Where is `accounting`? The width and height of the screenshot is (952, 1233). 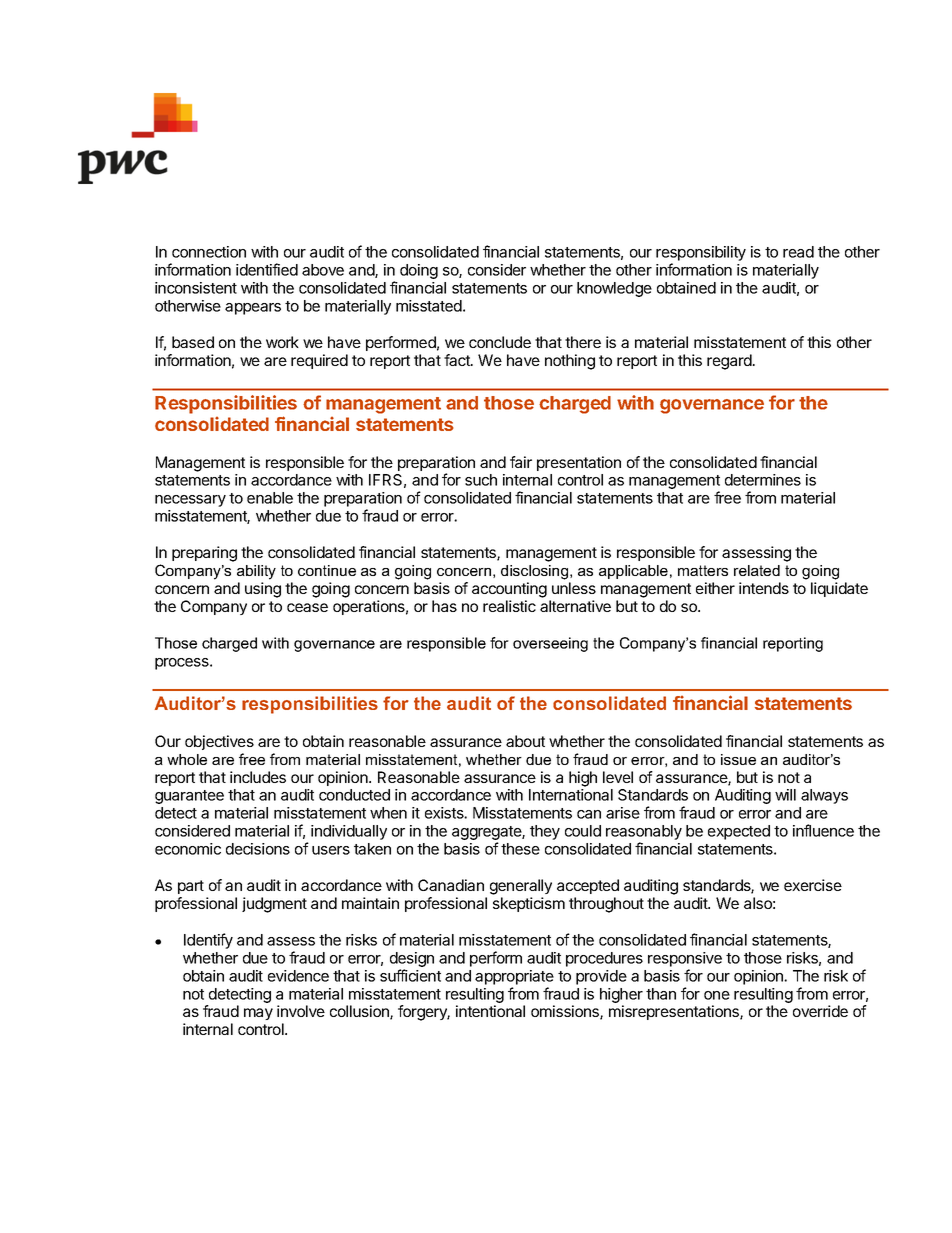 accounting is located at coordinates (509, 590).
